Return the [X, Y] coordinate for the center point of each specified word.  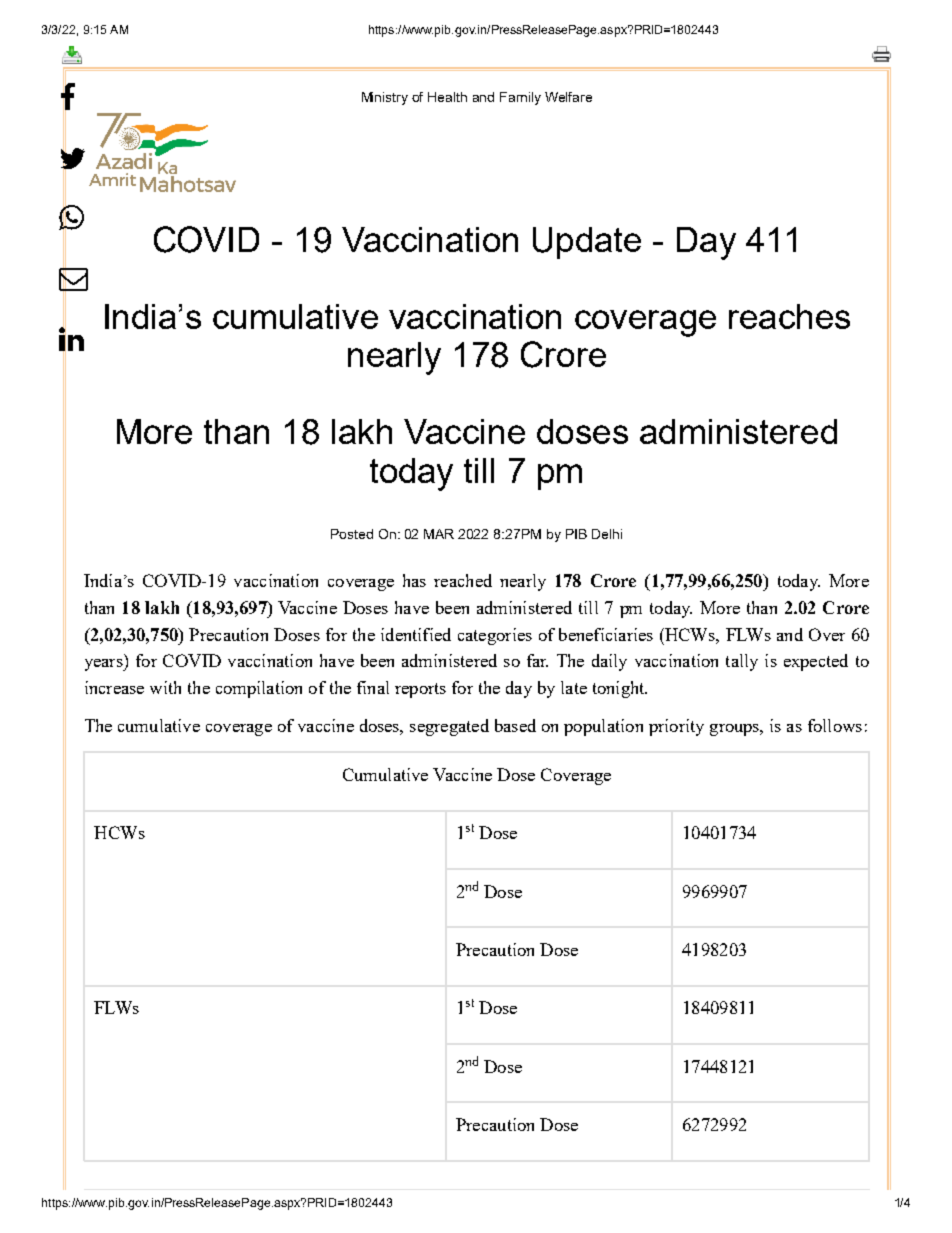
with [165, 687]
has [414, 580]
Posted [352, 534]
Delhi [607, 534]
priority [676, 727]
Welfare [568, 97]
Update [587, 243]
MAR [439, 534]
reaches [789, 316]
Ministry [385, 98]
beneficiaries [606, 634]
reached [463, 580]
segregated [449, 727]
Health [447, 97]
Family [520, 98]
